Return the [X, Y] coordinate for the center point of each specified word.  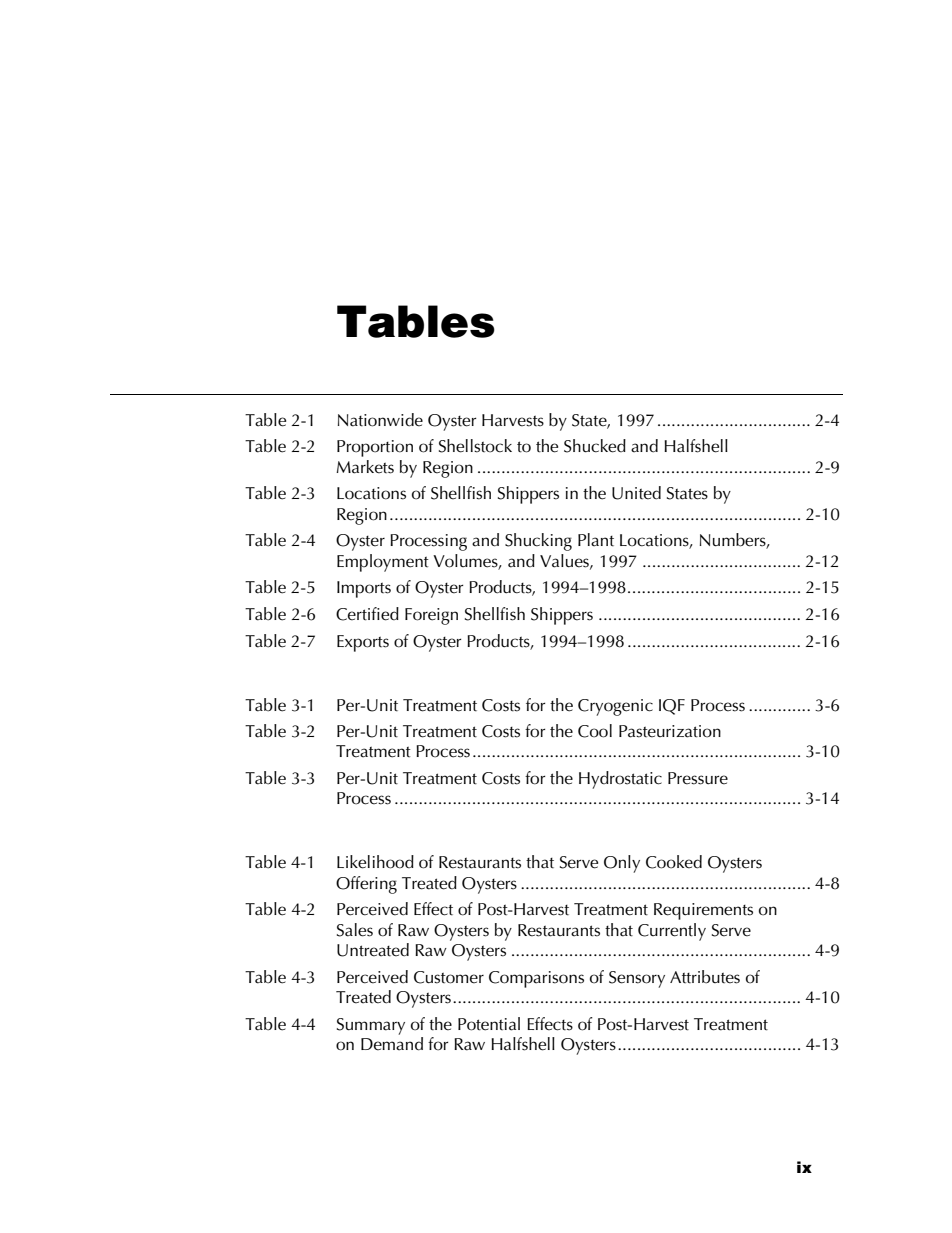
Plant [596, 540]
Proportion [375, 448]
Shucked [595, 446]
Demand [392, 1044]
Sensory [637, 979]
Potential [489, 1024]
